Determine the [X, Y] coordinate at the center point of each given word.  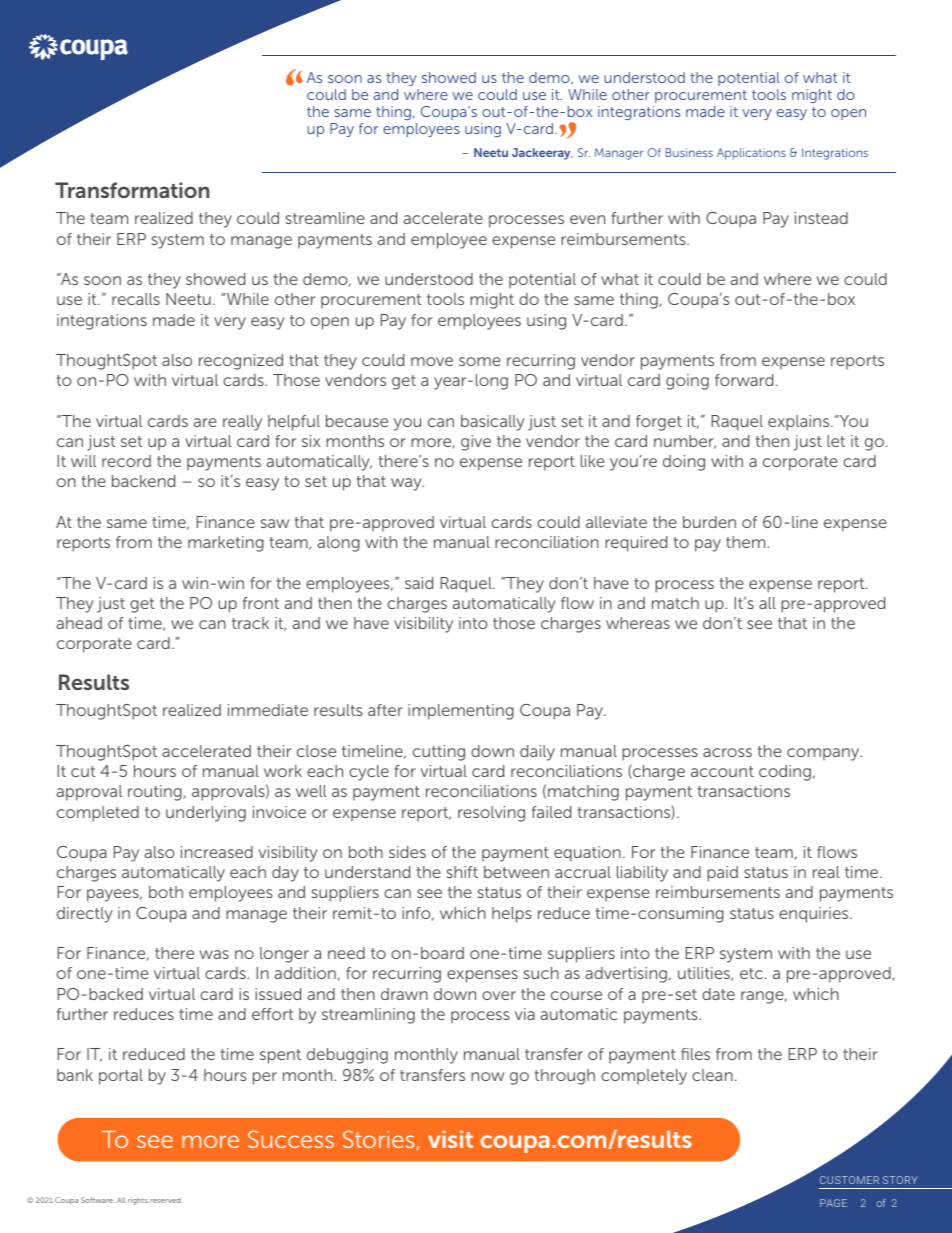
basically [493, 423]
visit [450, 1139]
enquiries [815, 915]
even [587, 219]
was [214, 954]
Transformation [132, 190]
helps [511, 915]
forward [744, 380]
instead [821, 218]
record [126, 461]
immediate [268, 710]
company [824, 754]
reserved [165, 1200]
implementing [461, 712]
